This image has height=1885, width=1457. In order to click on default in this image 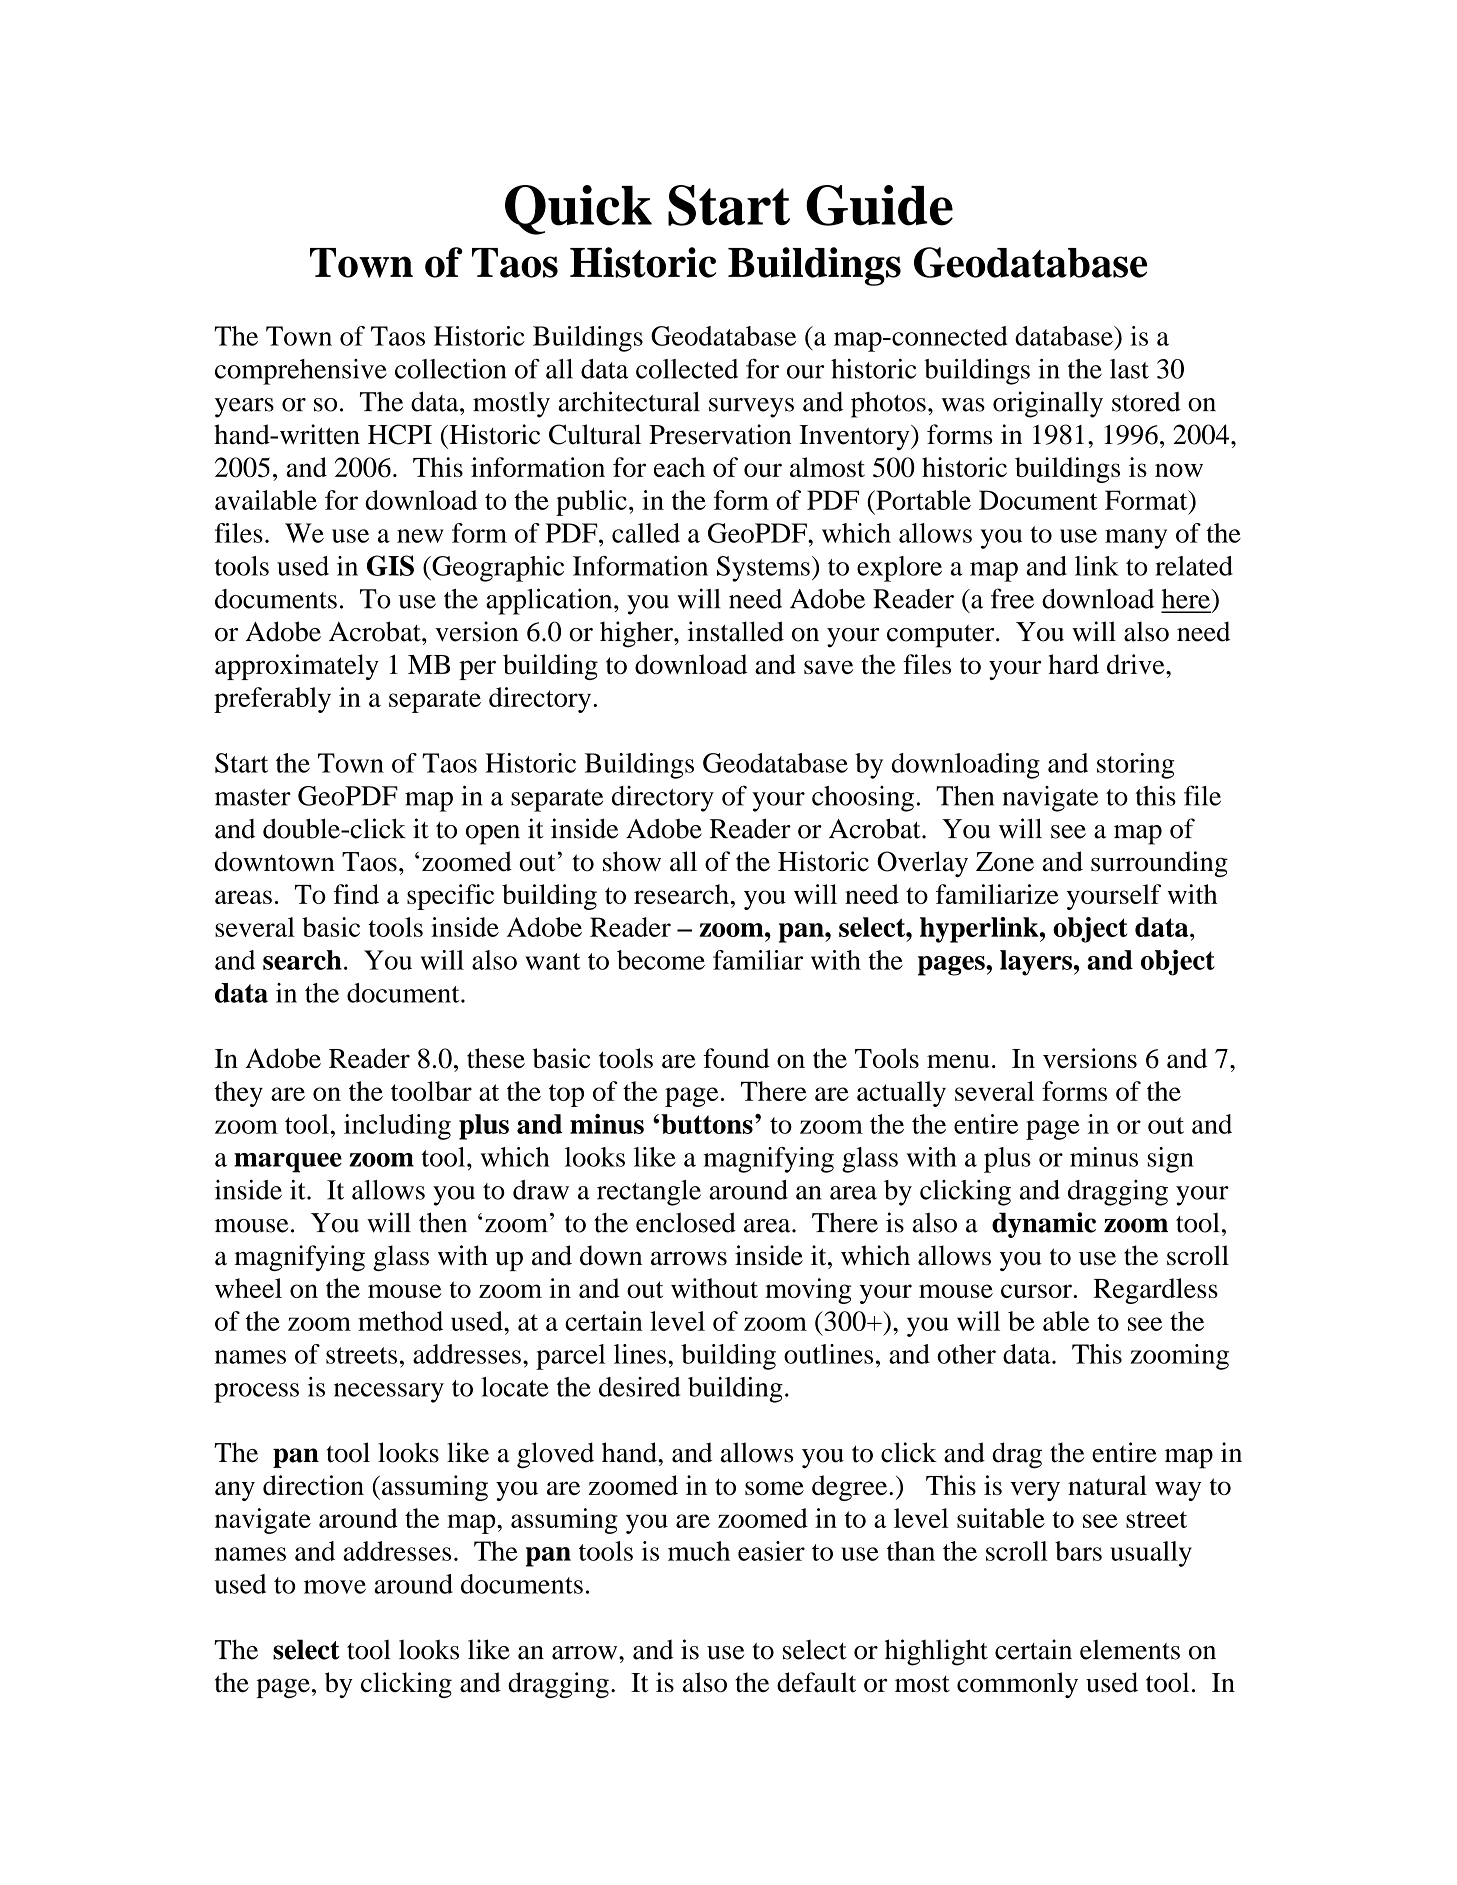, I will do `click(816, 1682)`.
